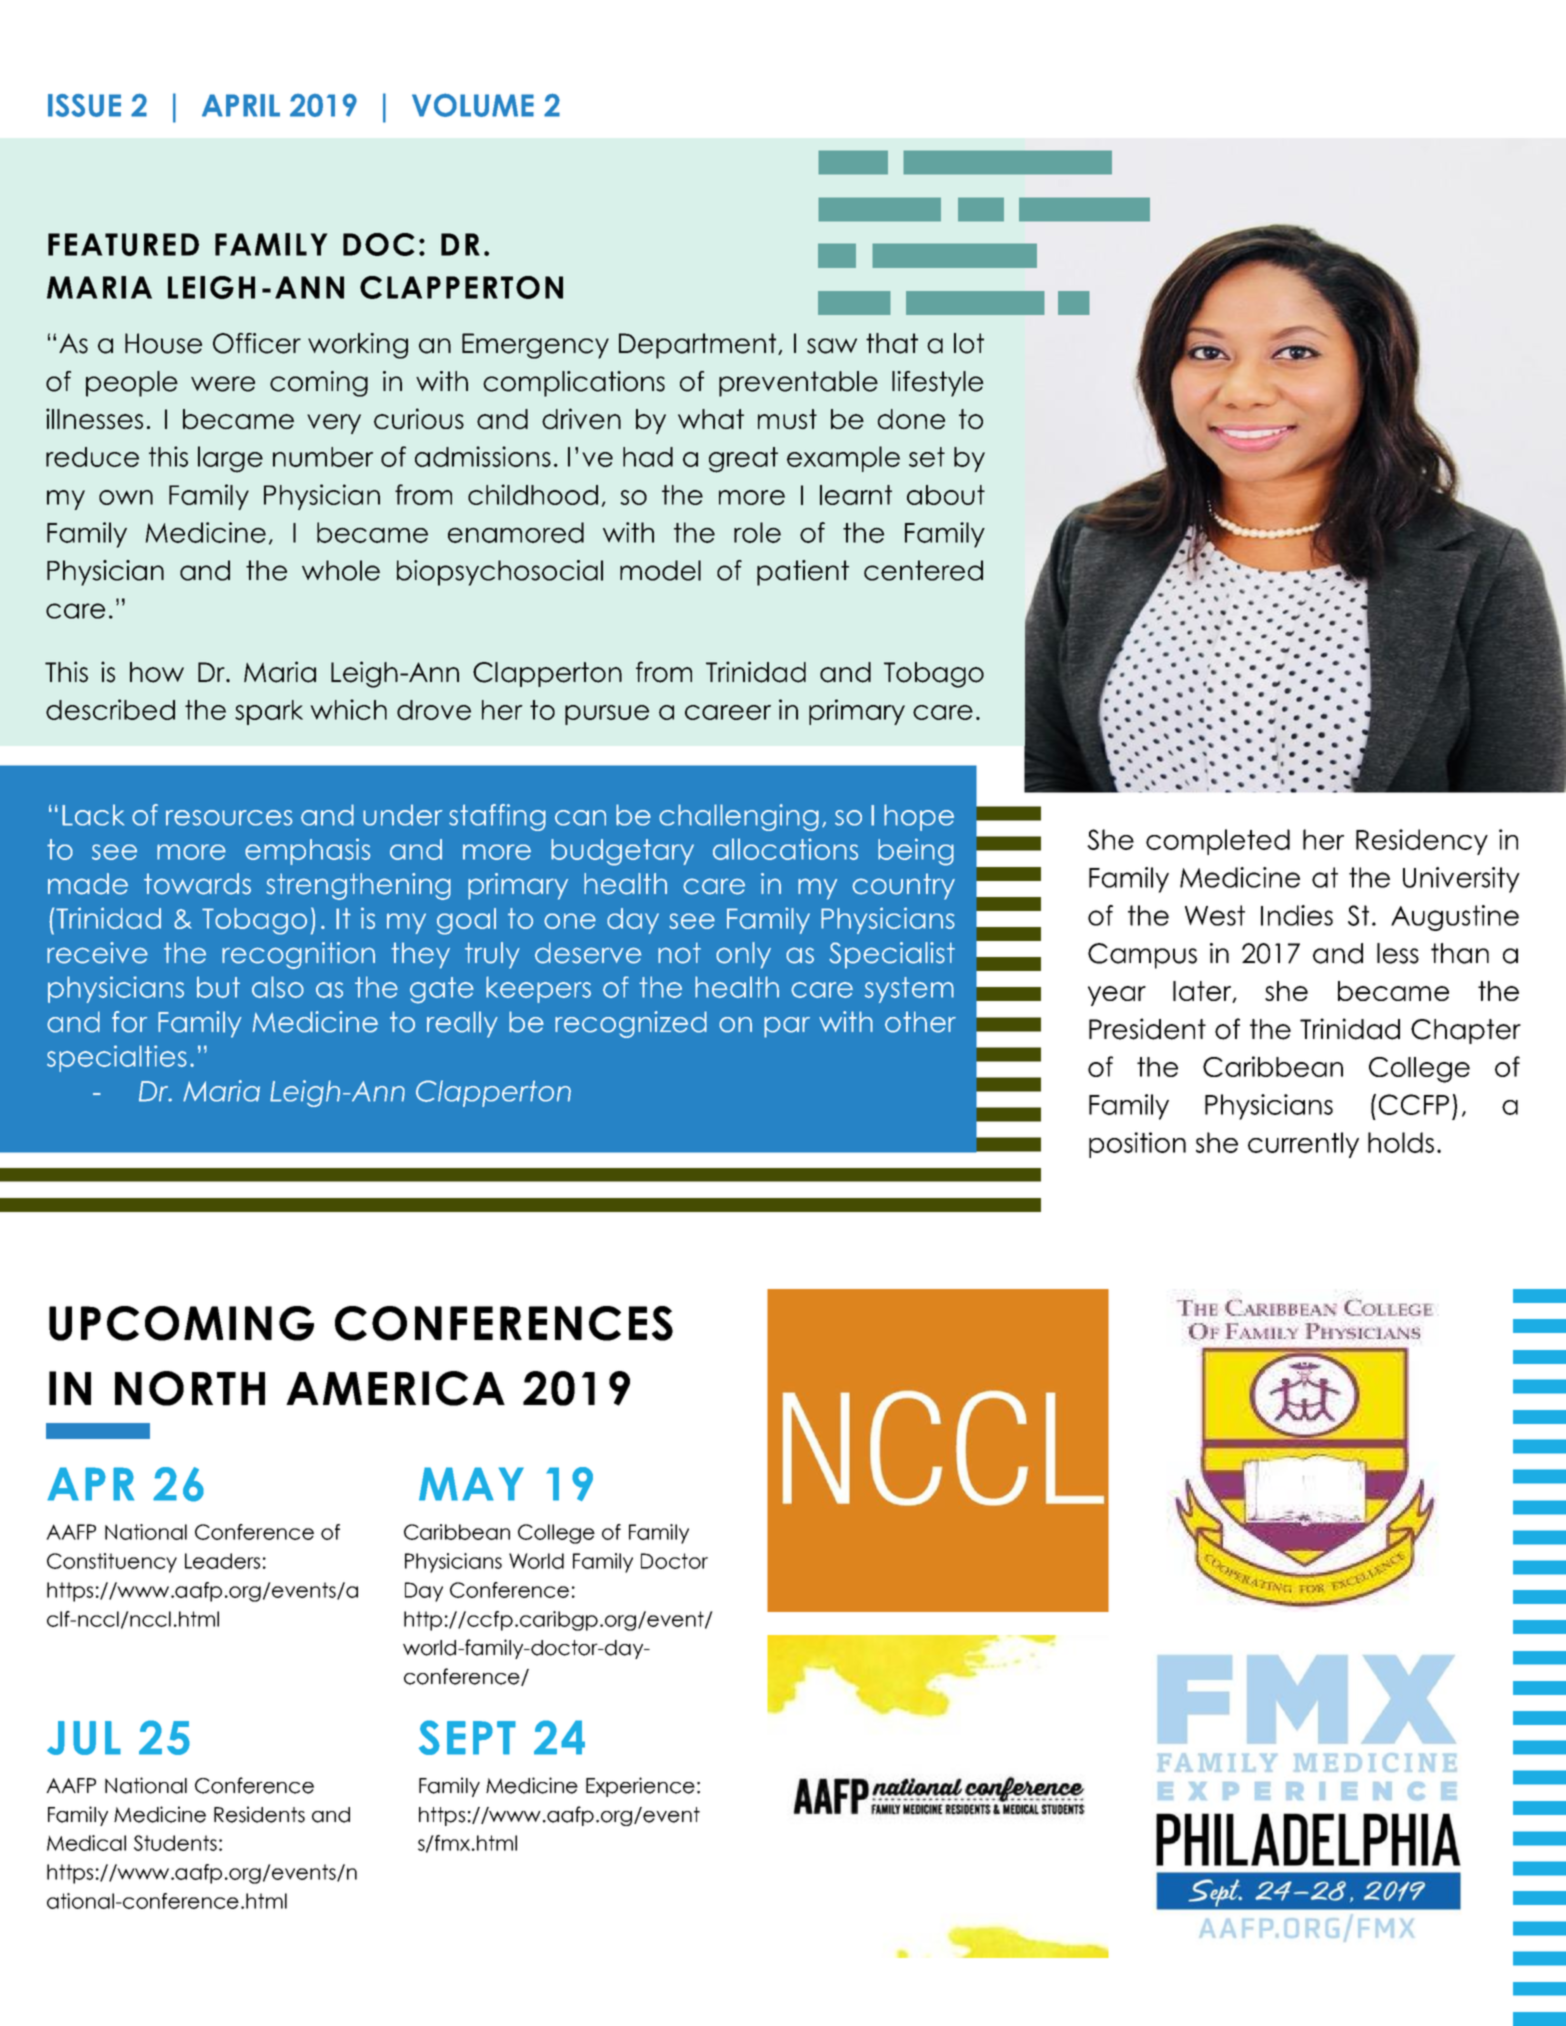  Describe the element at coordinates (743, 955) in the screenshot. I see `only` at that location.
